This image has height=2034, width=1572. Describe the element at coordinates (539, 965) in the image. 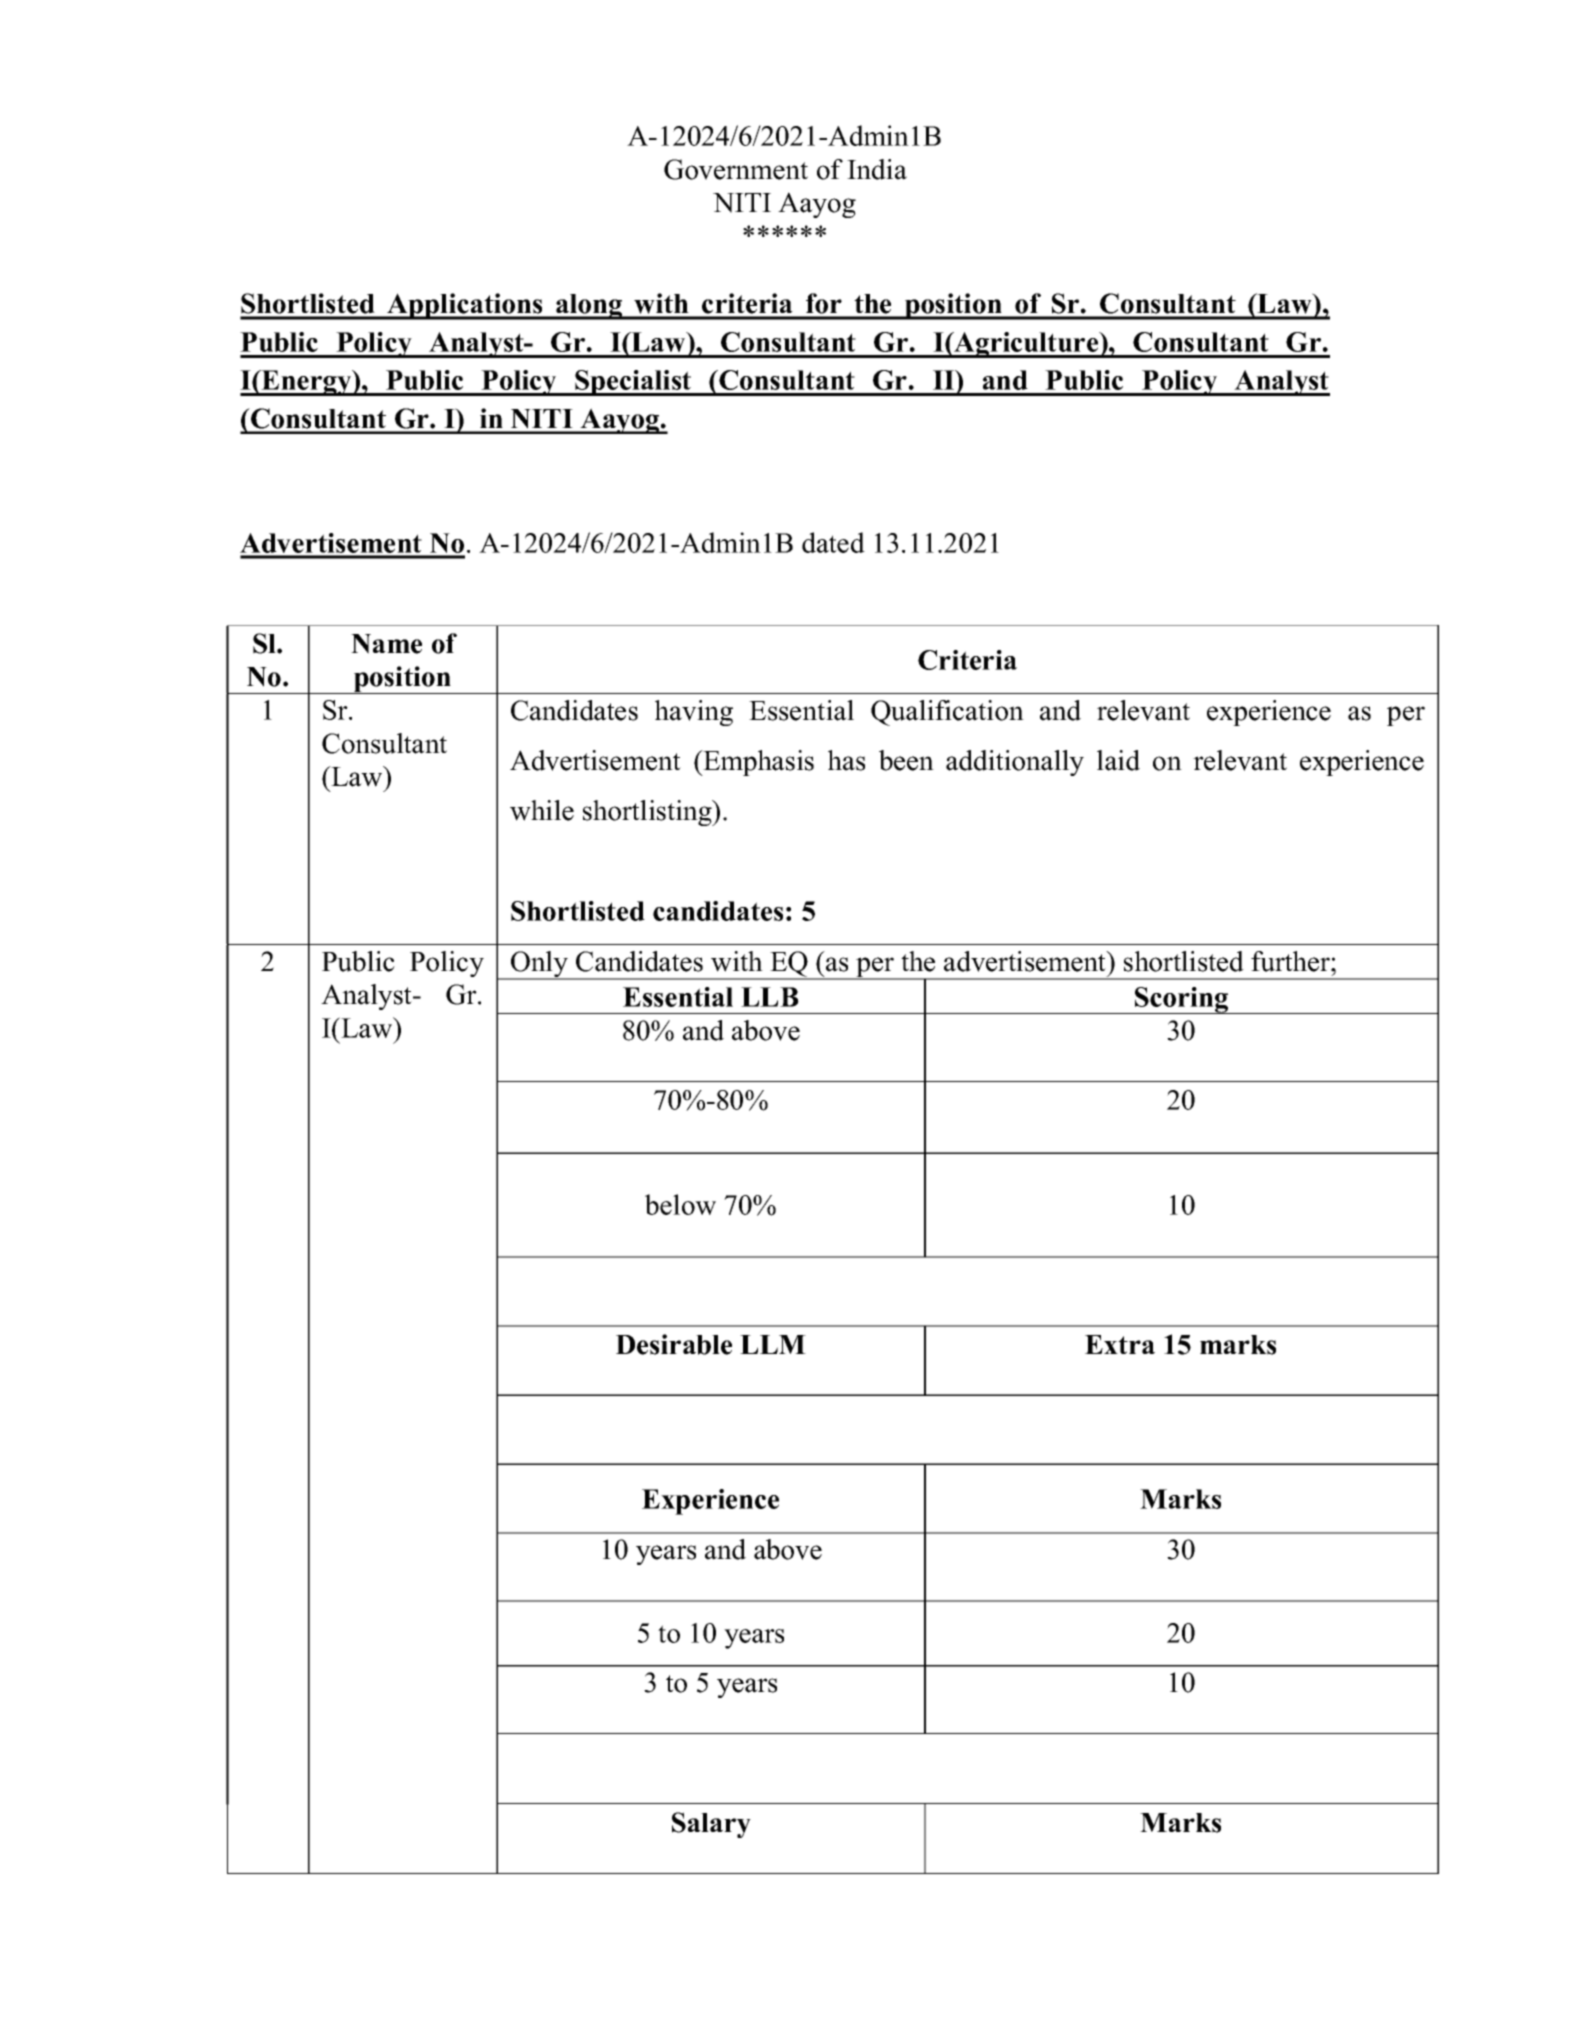

I see `Only` at that location.
